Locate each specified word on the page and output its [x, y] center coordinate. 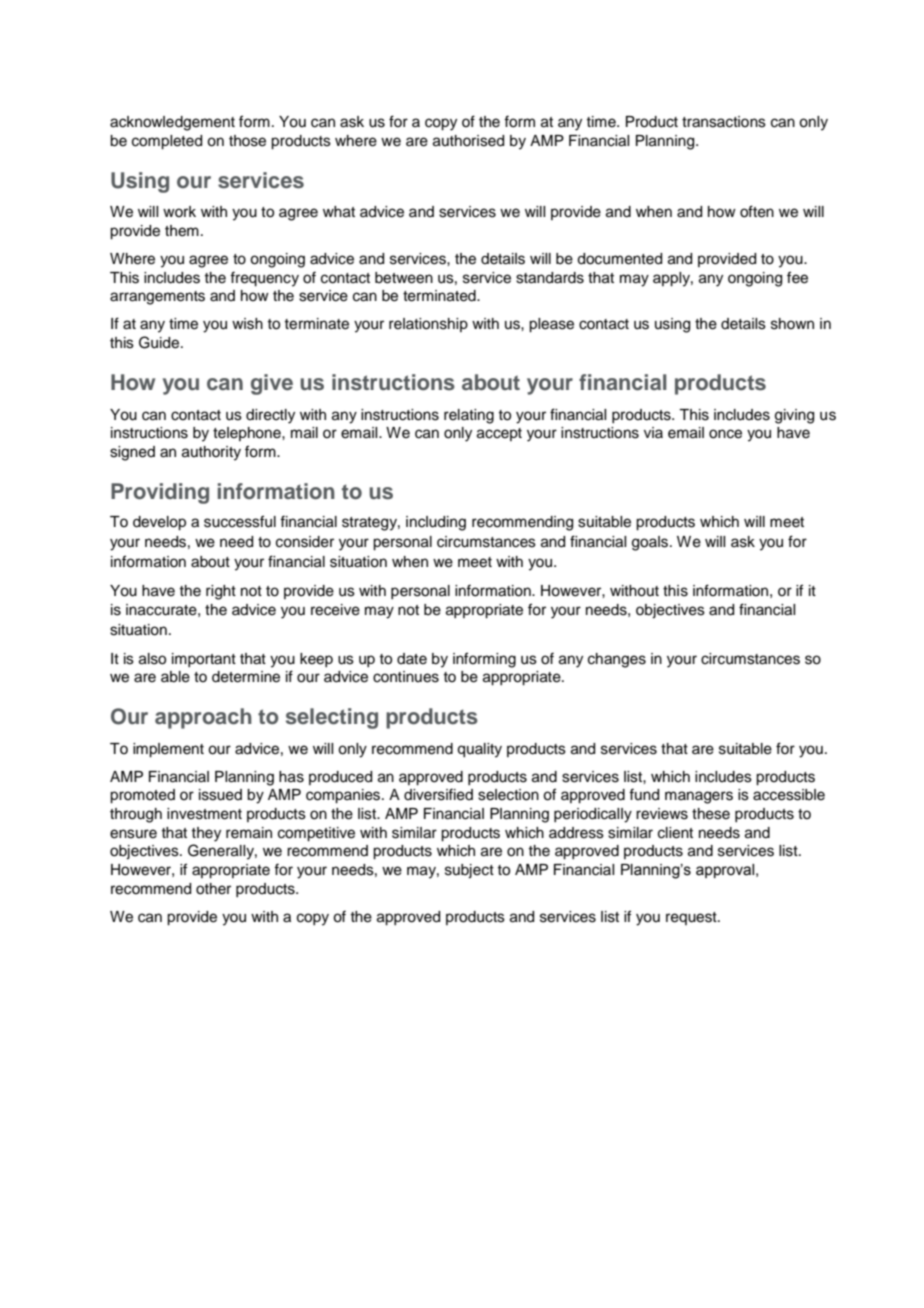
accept [499, 434]
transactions [724, 122]
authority [211, 453]
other [213, 889]
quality [479, 750]
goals [651, 543]
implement [168, 750]
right [221, 592]
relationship [428, 325]
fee [797, 277]
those [247, 141]
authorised [468, 141]
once [725, 434]
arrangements [157, 298]
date [412, 659]
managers [699, 797]
